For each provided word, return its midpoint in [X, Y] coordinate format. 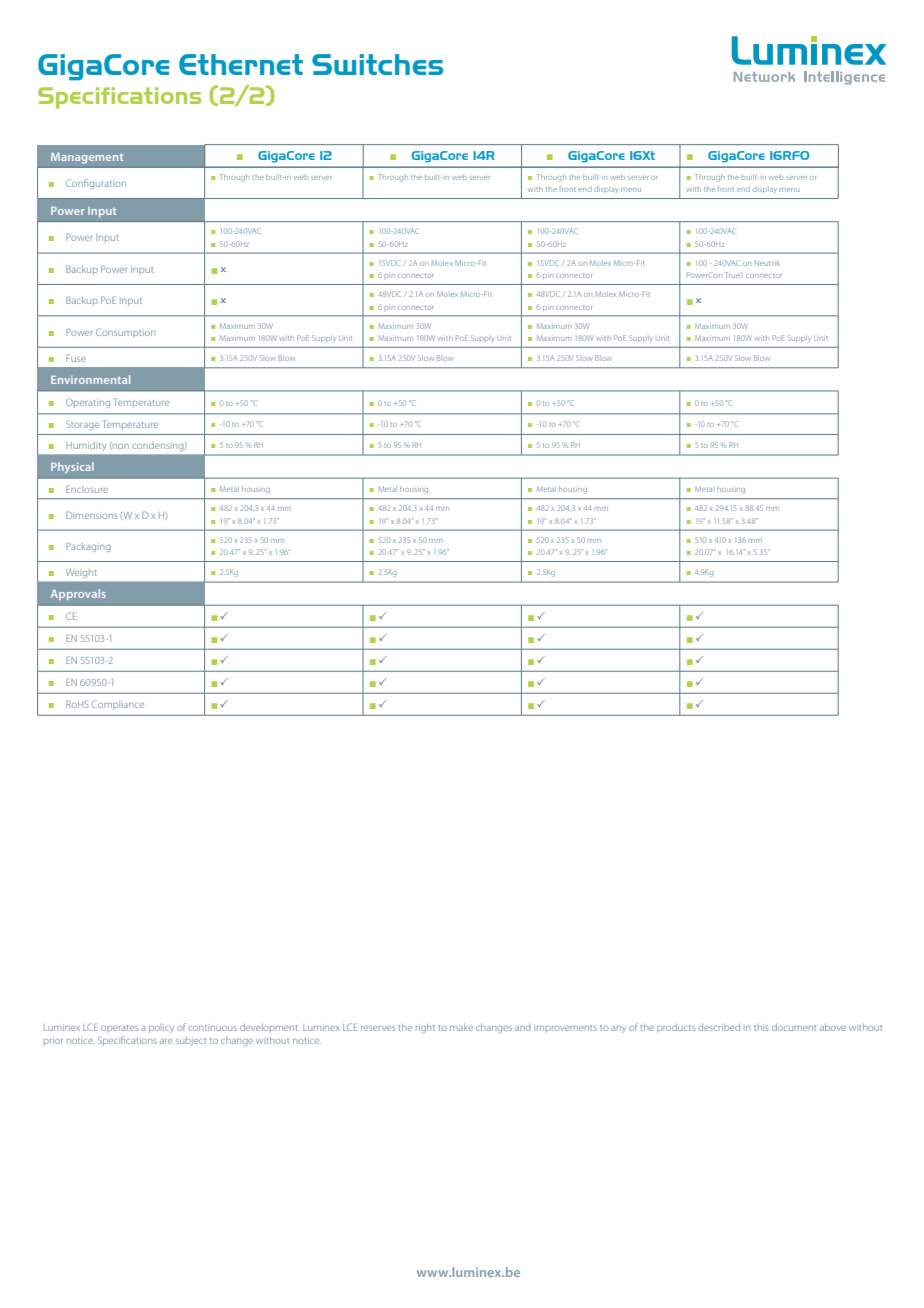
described [719, 1027]
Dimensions [91, 515]
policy [161, 1028]
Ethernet [241, 64]
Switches [377, 64]
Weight [83, 572]
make [461, 1027]
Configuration [96, 184]
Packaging [88, 547]
